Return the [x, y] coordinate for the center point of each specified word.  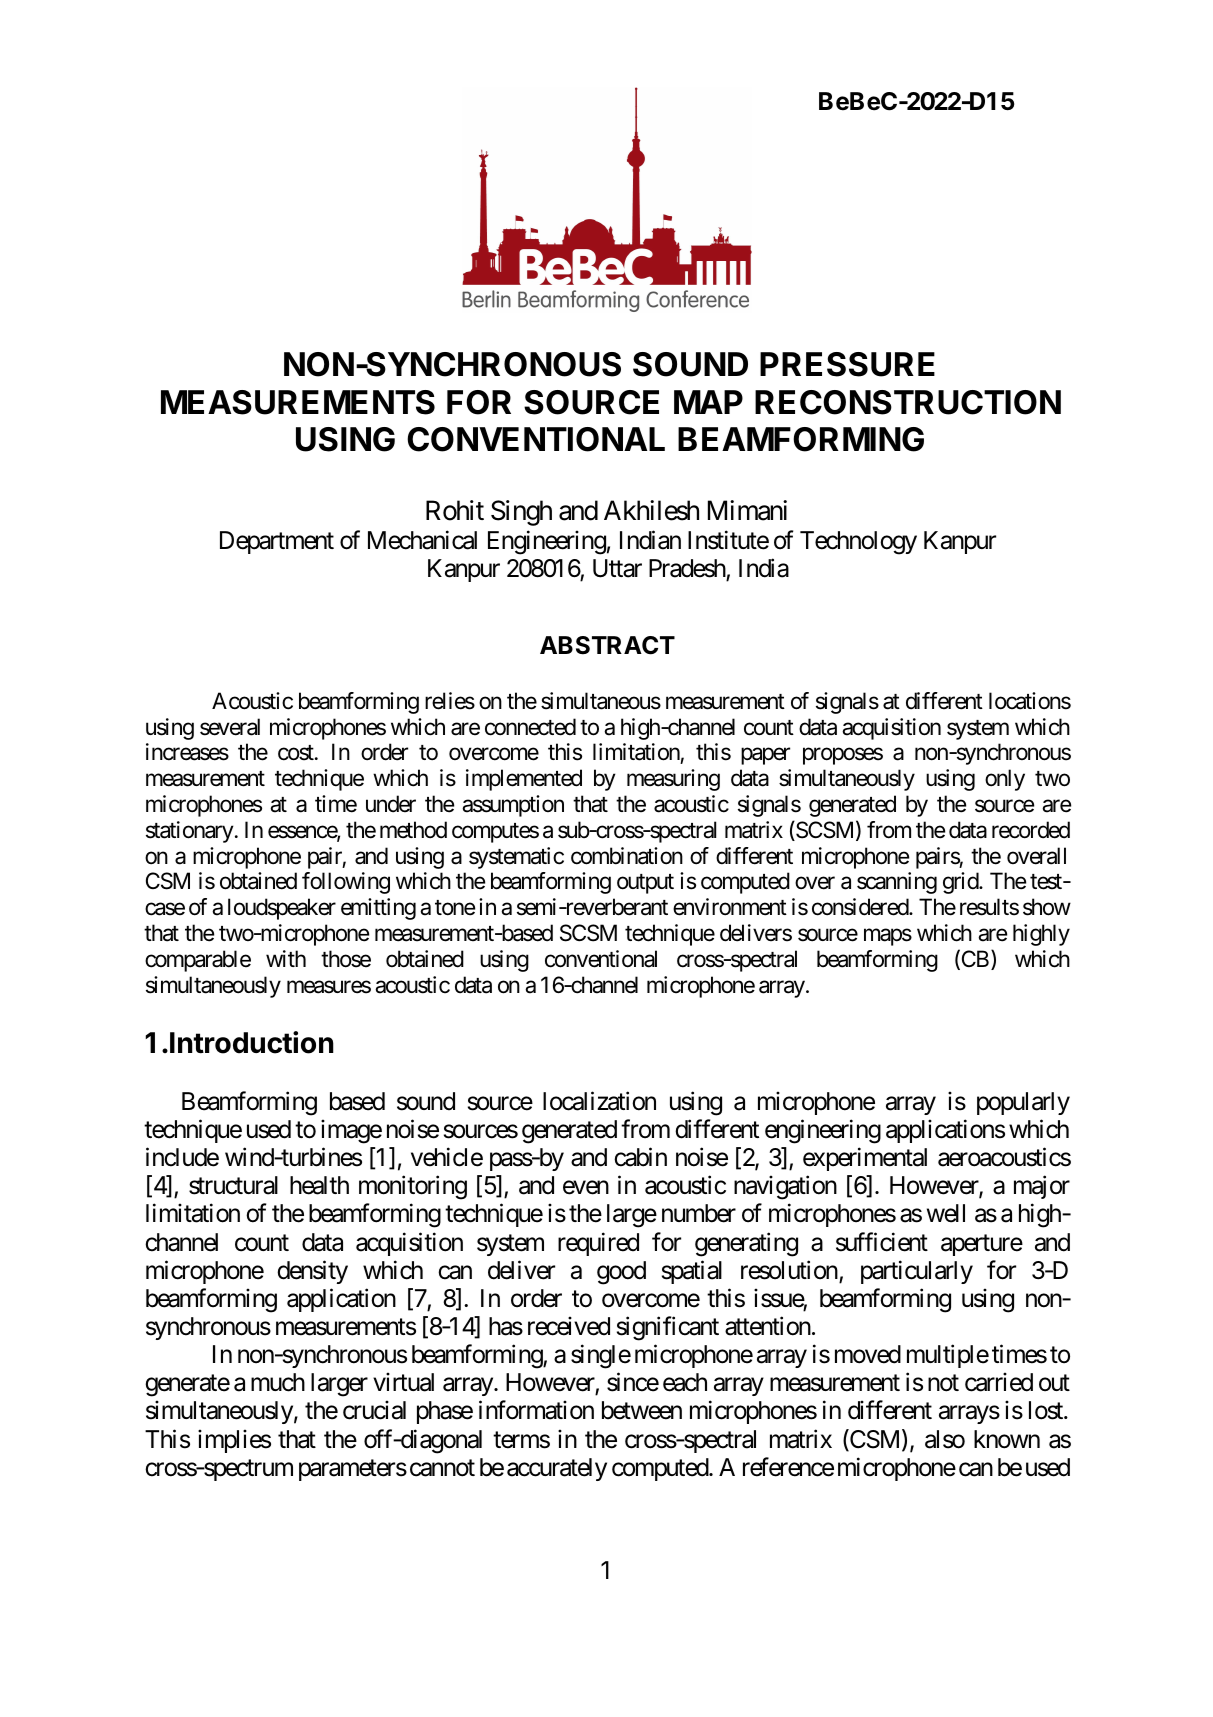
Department [277, 542]
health [319, 1185]
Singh [521, 513]
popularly [1023, 1103]
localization [599, 1101]
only [1005, 780]
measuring [673, 780]
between [642, 1410]
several [230, 727]
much [278, 1382]
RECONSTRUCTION [908, 402]
